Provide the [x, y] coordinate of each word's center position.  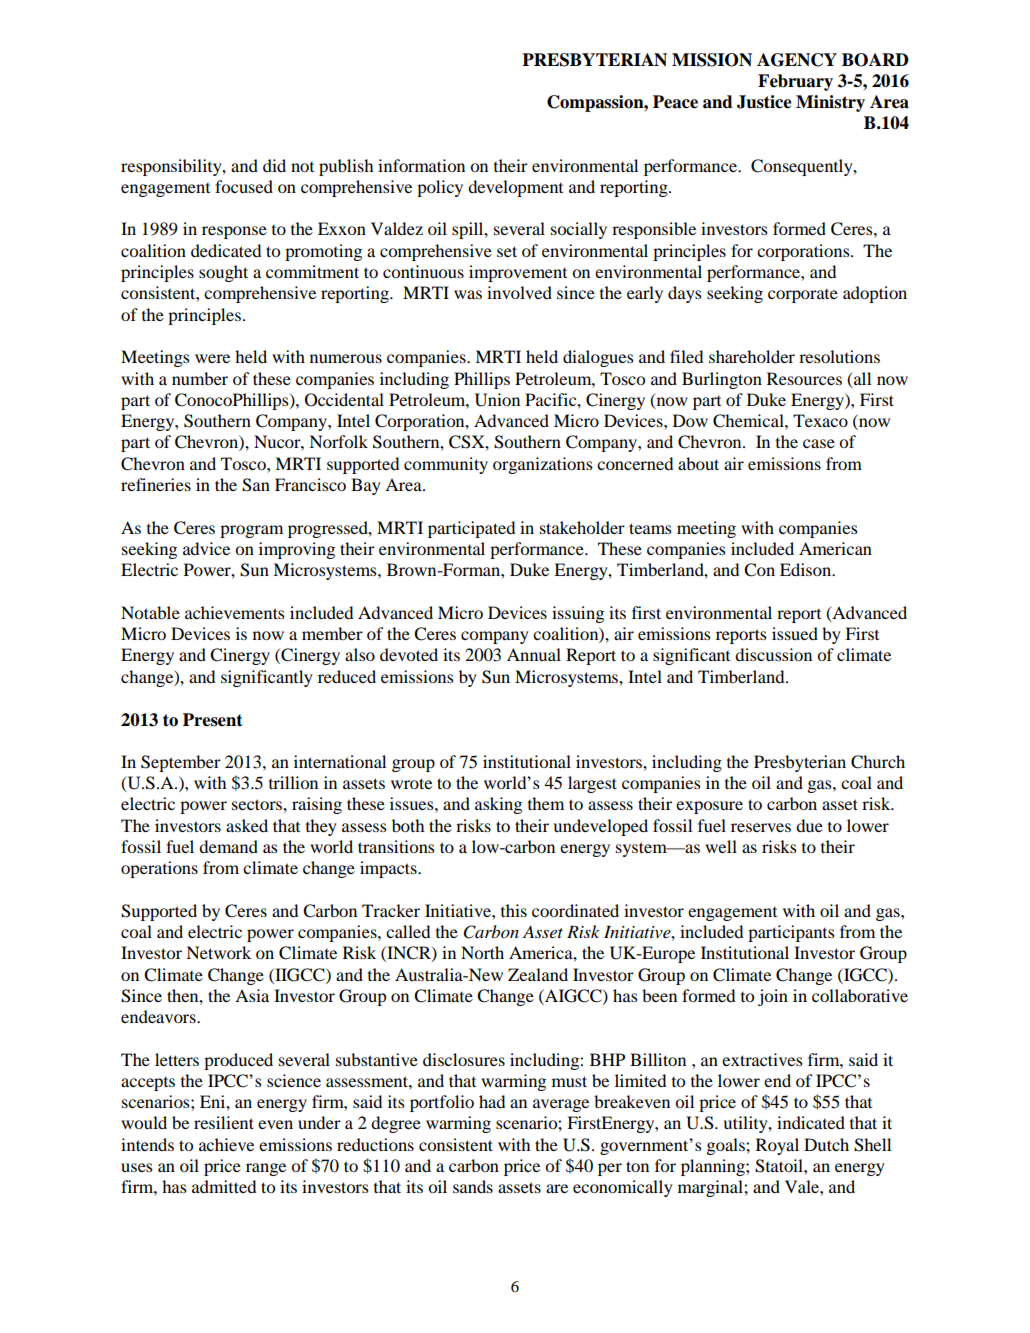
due [809, 825]
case [819, 443]
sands [473, 1186]
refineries [156, 484]
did [274, 165]
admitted [224, 1186]
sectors [258, 804]
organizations [543, 465]
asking [498, 805]
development [515, 188]
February [795, 82]
